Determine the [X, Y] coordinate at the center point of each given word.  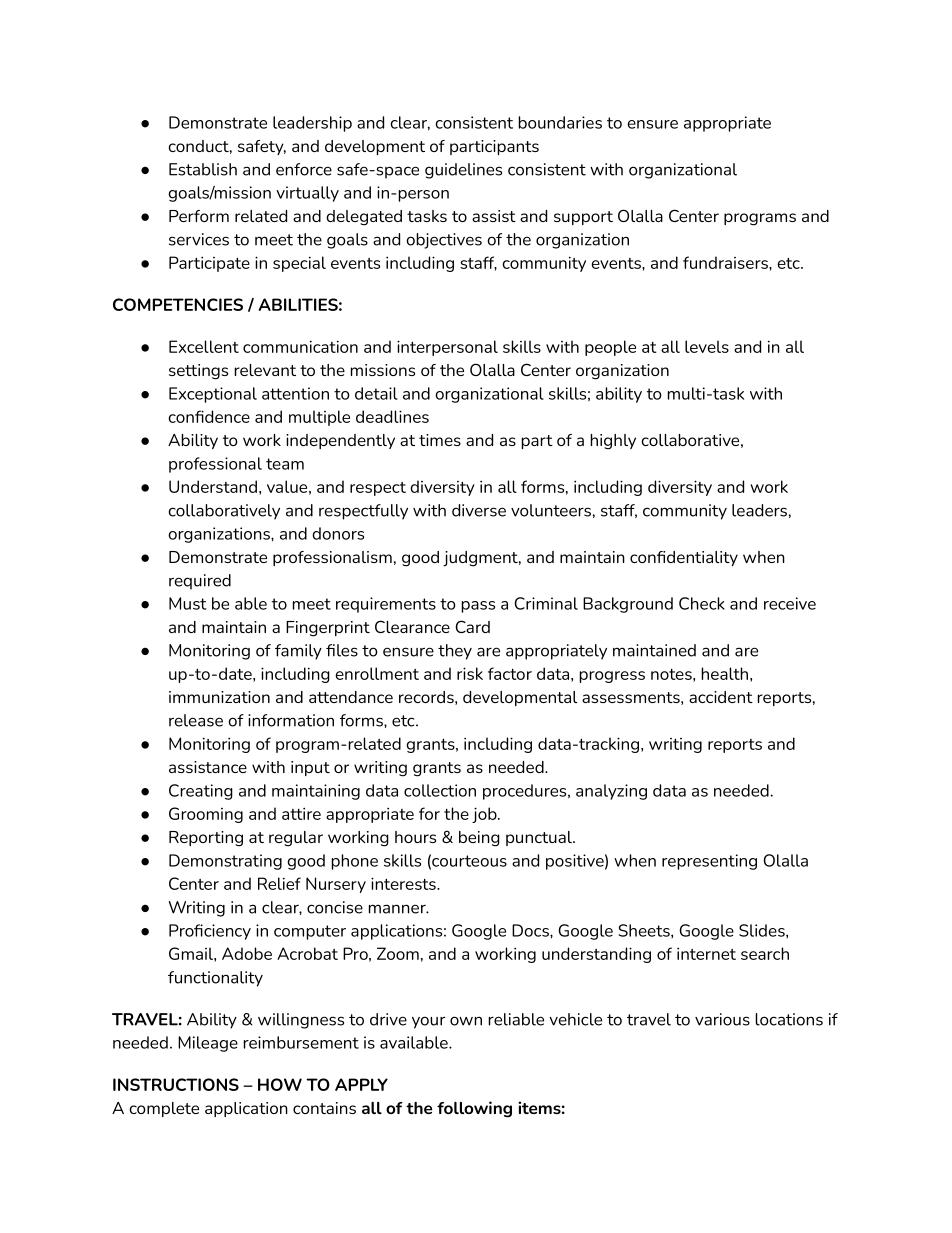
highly [613, 442]
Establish [203, 169]
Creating [201, 792]
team [285, 464]
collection [440, 790]
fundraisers [726, 262]
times [440, 440]
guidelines [463, 171]
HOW [280, 1084]
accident [721, 697]
